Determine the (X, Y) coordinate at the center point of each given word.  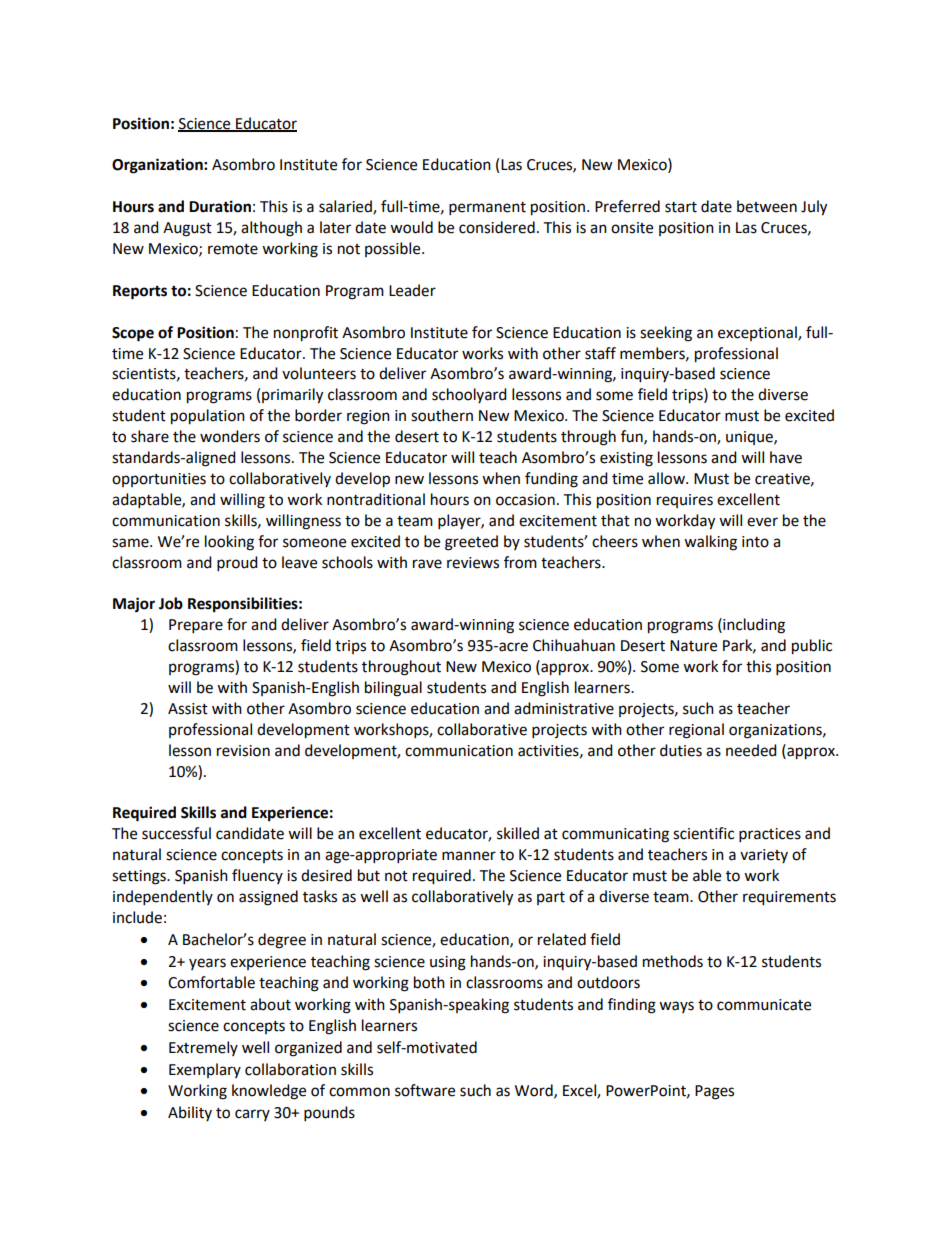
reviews (473, 563)
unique (750, 438)
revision (243, 751)
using (448, 963)
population (208, 417)
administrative (564, 708)
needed (751, 750)
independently (163, 898)
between (767, 206)
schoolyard (469, 395)
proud (237, 564)
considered (497, 227)
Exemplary (205, 1070)
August (187, 229)
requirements (789, 898)
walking (710, 543)
